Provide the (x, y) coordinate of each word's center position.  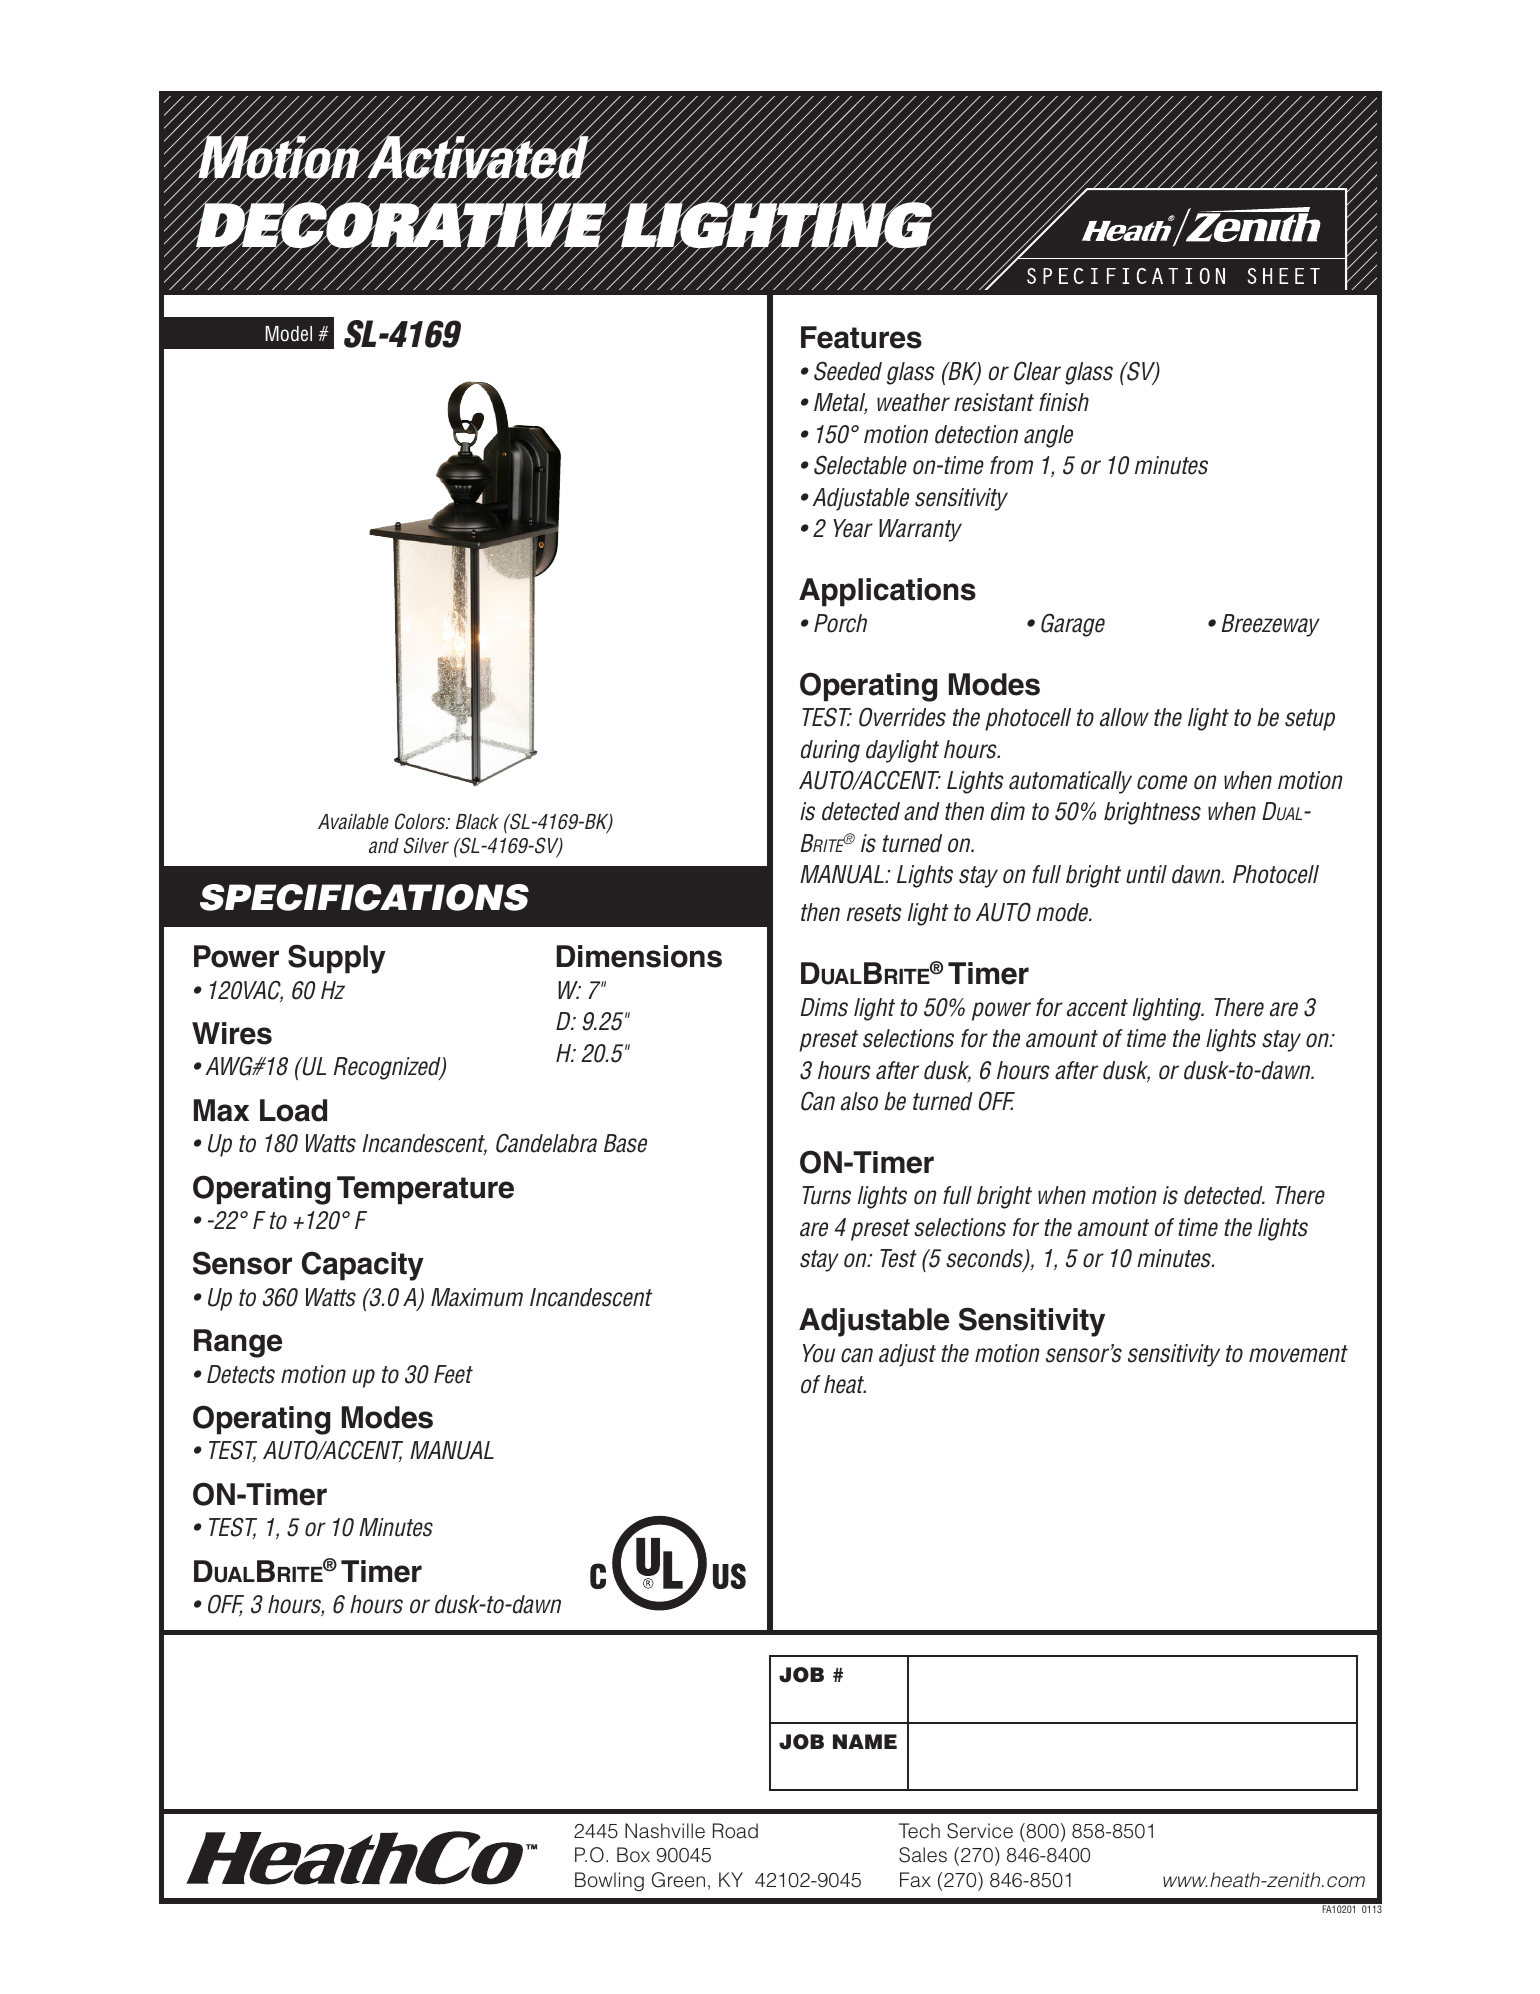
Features (861, 337)
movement (1298, 1354)
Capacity (363, 1266)
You (819, 1353)
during (830, 751)
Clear (1037, 371)
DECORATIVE (401, 225)
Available (353, 822)
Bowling (609, 1881)
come (1162, 782)
